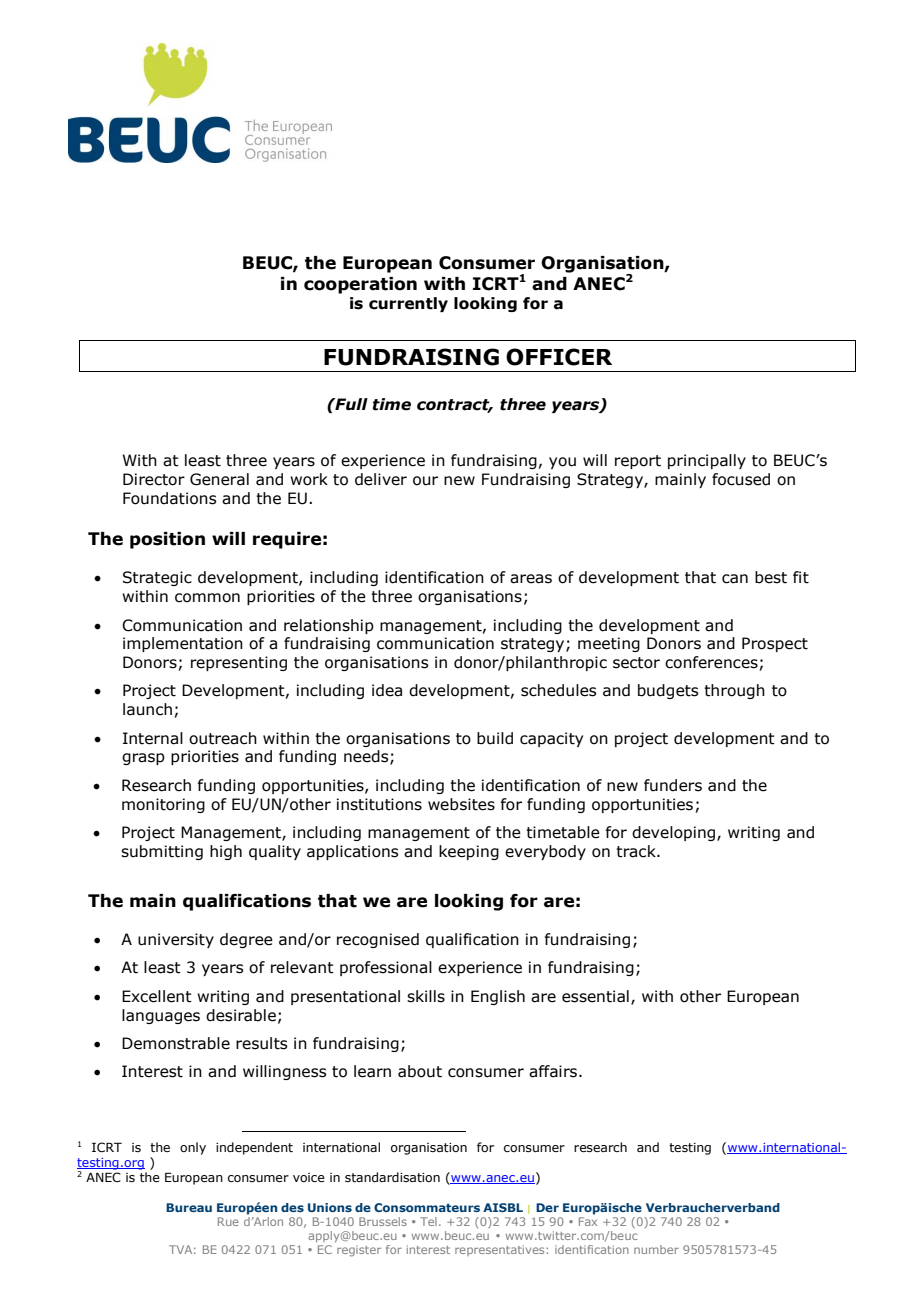 The image size is (924, 1308). What do you see at coordinates (408, 304) in the document?
I see `currently` at bounding box center [408, 304].
